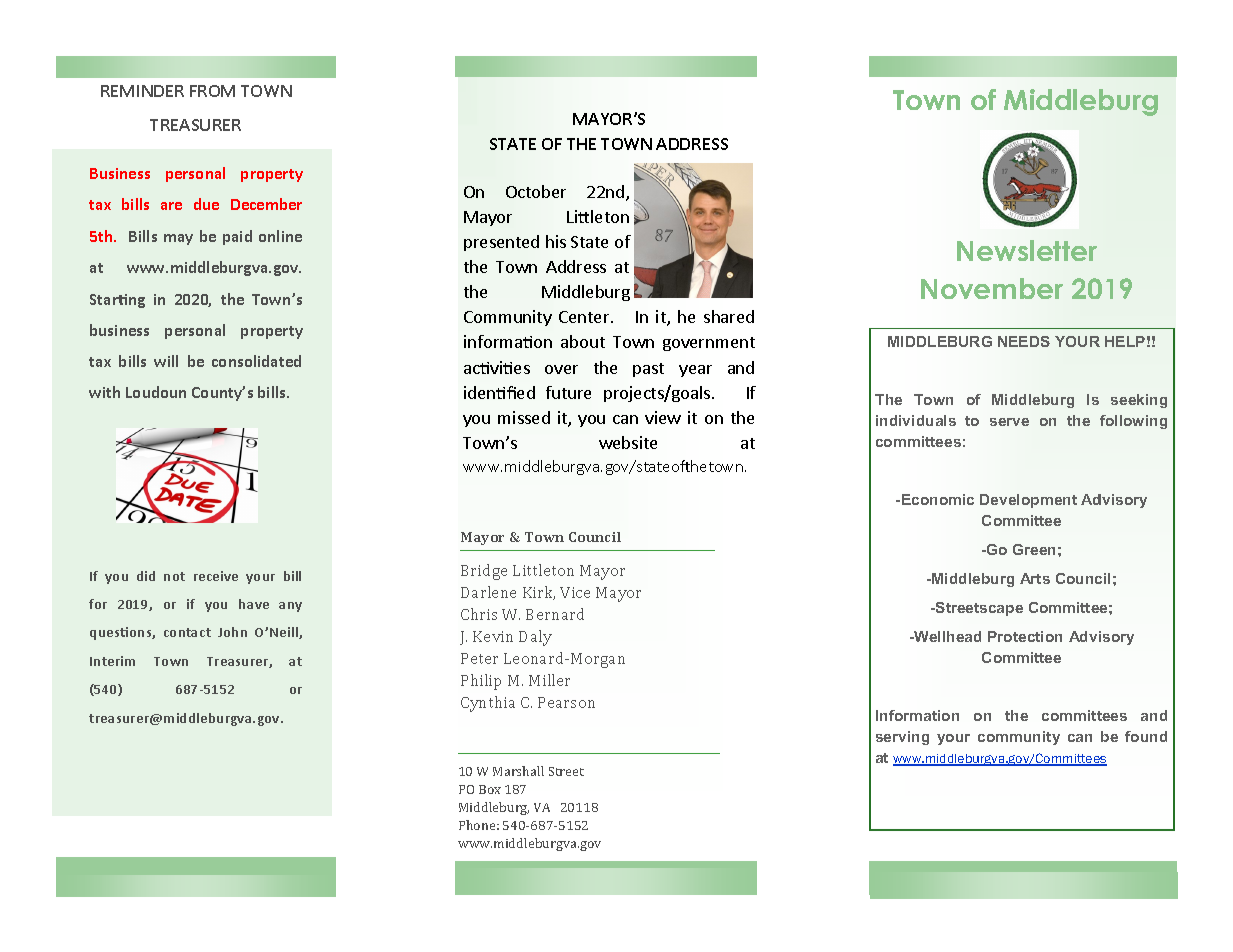 The width and height of the page is (1233, 952). I want to click on Box, so click(490, 789).
